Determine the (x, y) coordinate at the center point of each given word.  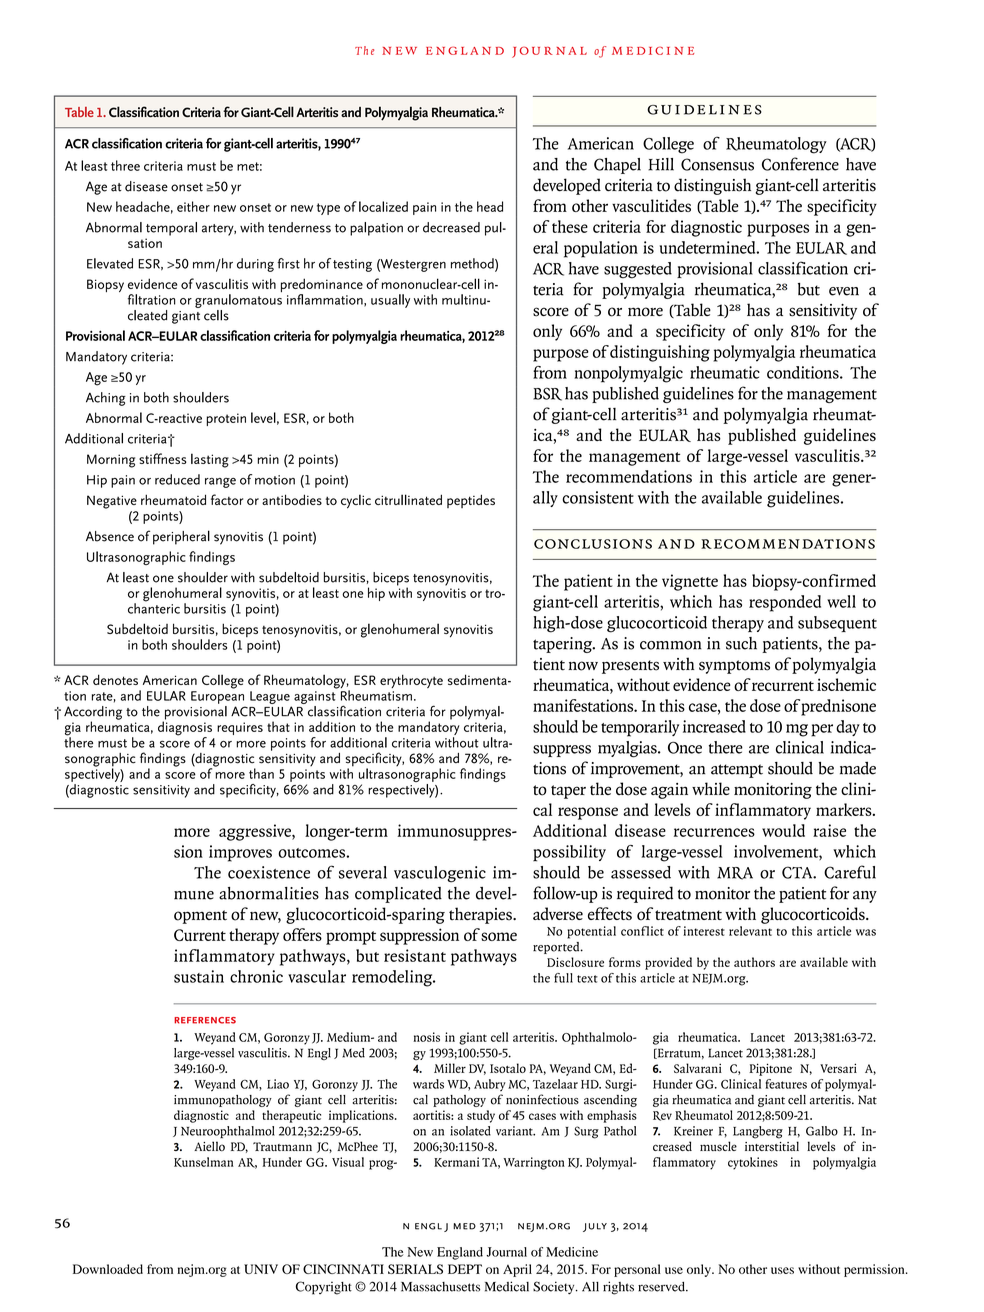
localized (383, 206)
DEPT (465, 1269)
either (193, 206)
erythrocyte (411, 681)
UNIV (261, 1269)
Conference (800, 164)
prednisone (838, 707)
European (217, 697)
